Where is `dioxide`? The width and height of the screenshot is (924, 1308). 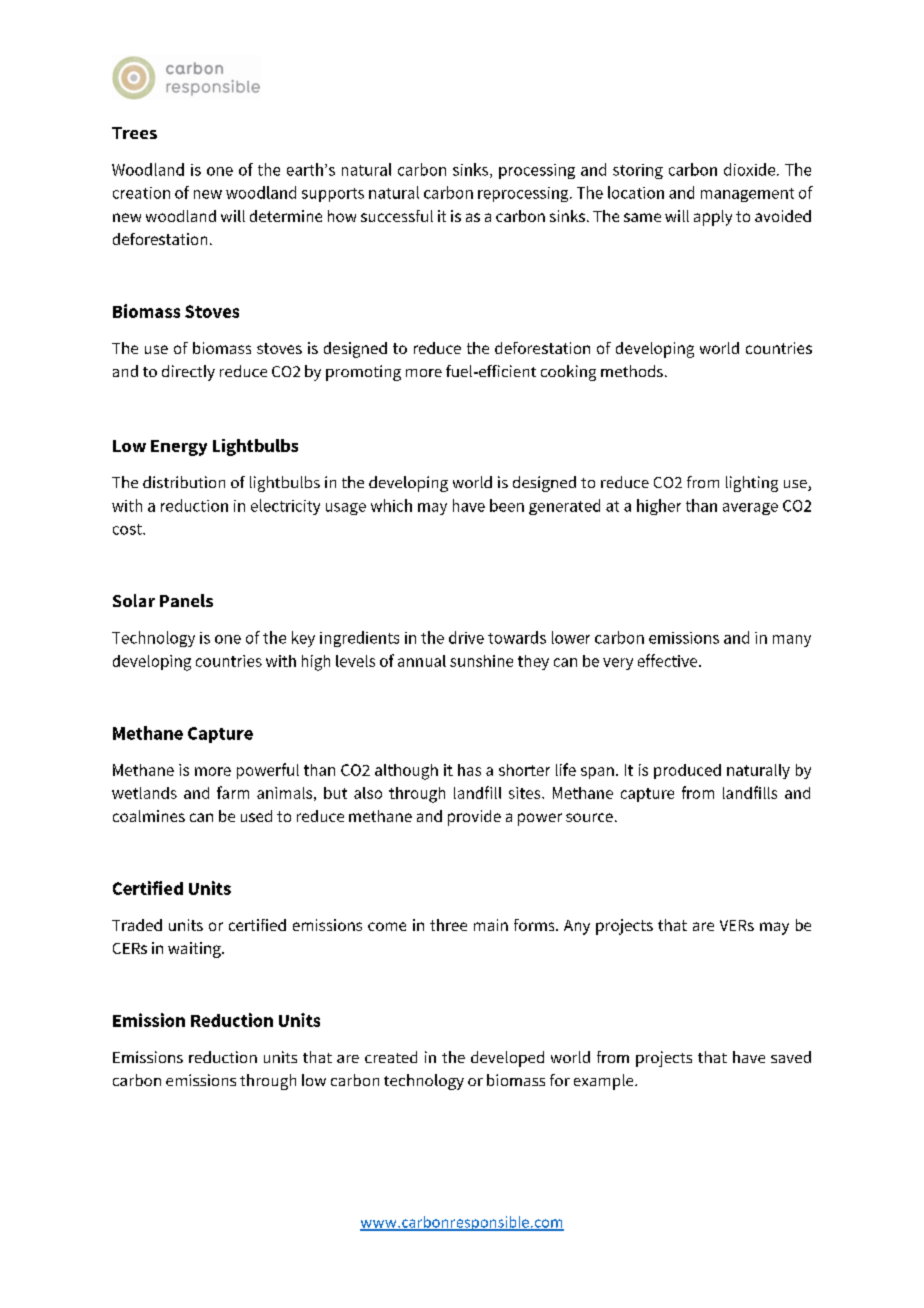 dioxide is located at coordinates (751, 169).
